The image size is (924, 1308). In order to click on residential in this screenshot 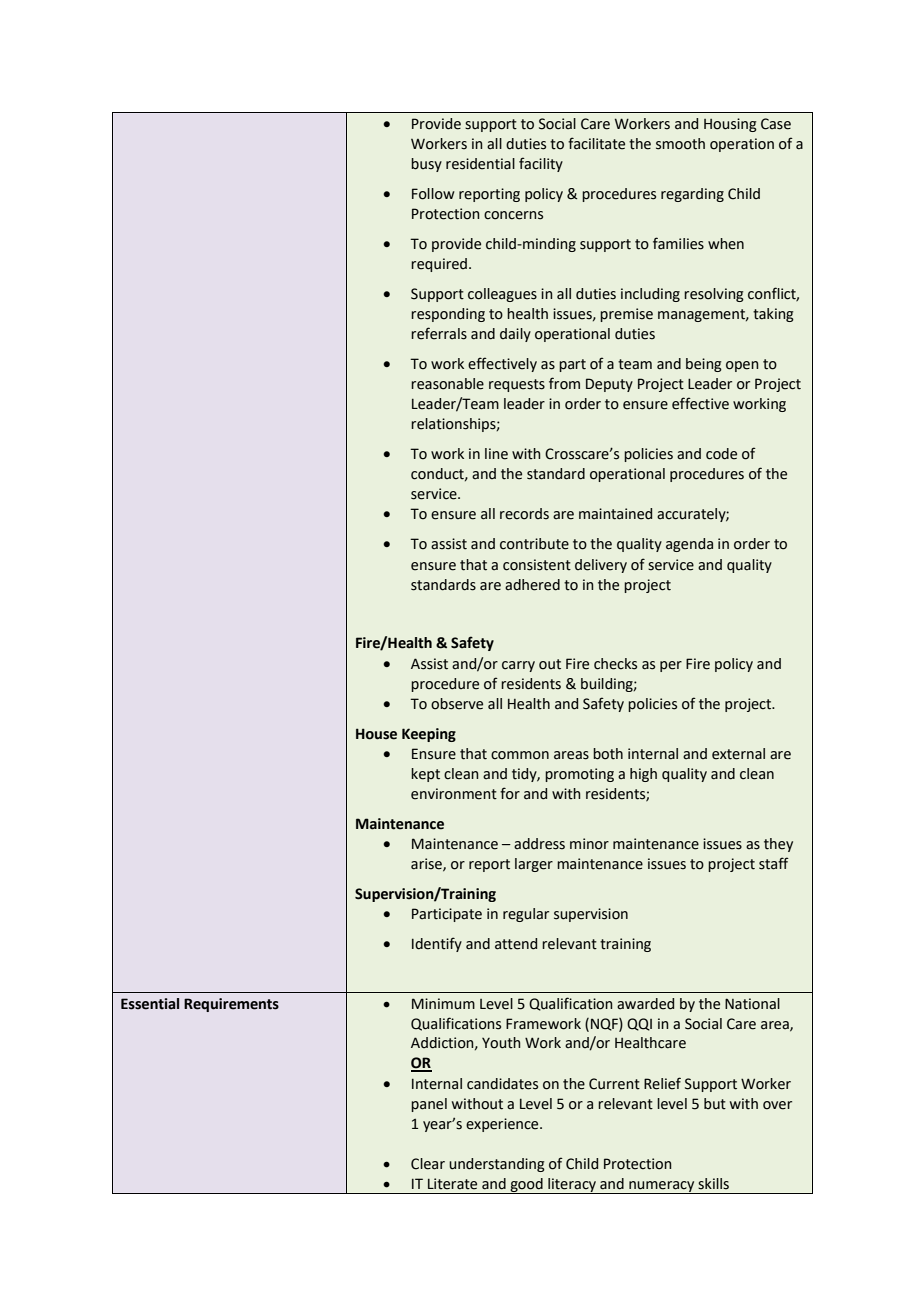, I will do `click(480, 164)`.
